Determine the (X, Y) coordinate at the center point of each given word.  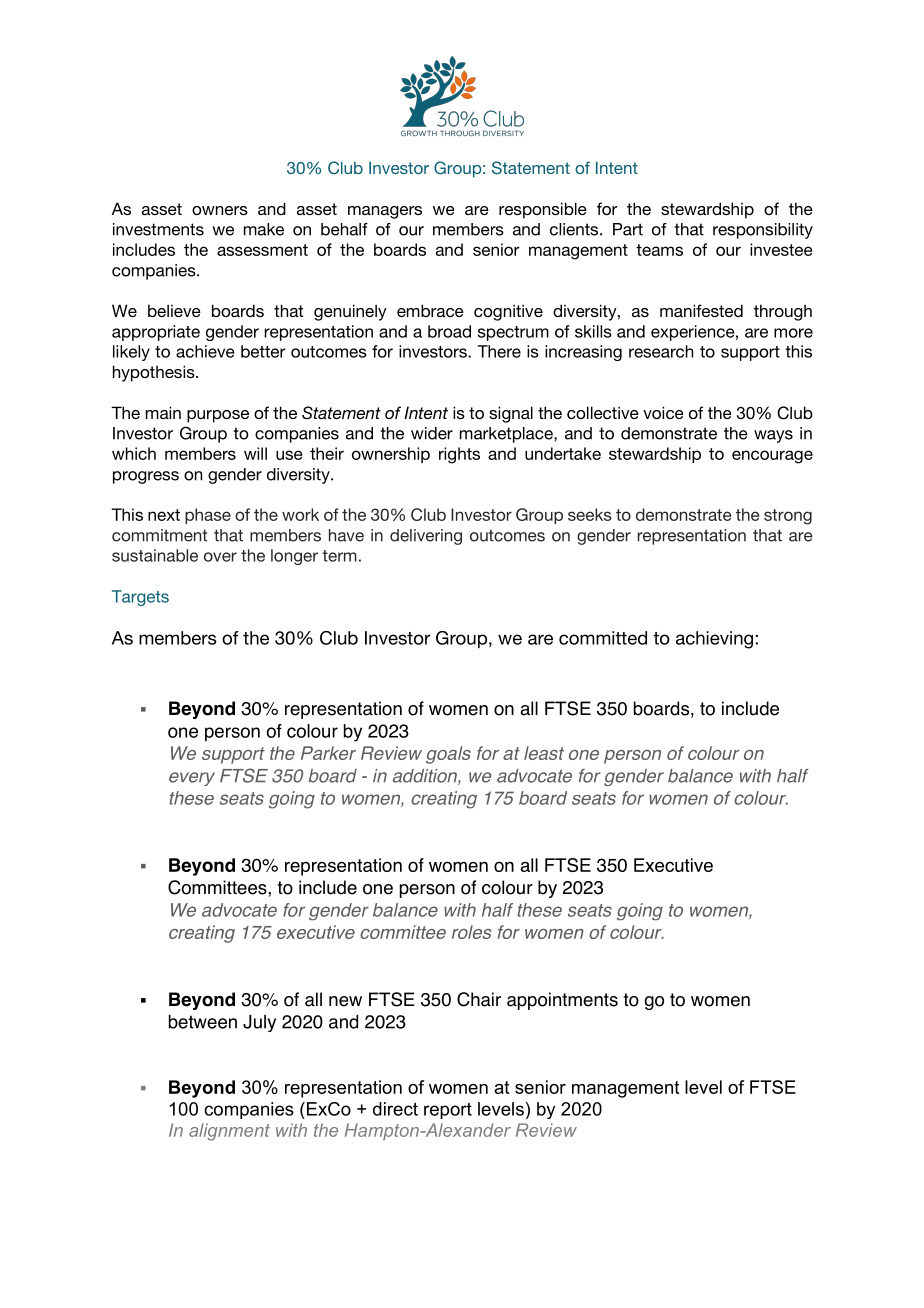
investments (158, 229)
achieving (714, 640)
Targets (140, 598)
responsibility (763, 231)
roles (471, 932)
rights (459, 455)
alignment (229, 1132)
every (192, 779)
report (448, 1110)
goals (448, 755)
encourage (772, 457)
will (255, 453)
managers (385, 212)
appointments (562, 1001)
